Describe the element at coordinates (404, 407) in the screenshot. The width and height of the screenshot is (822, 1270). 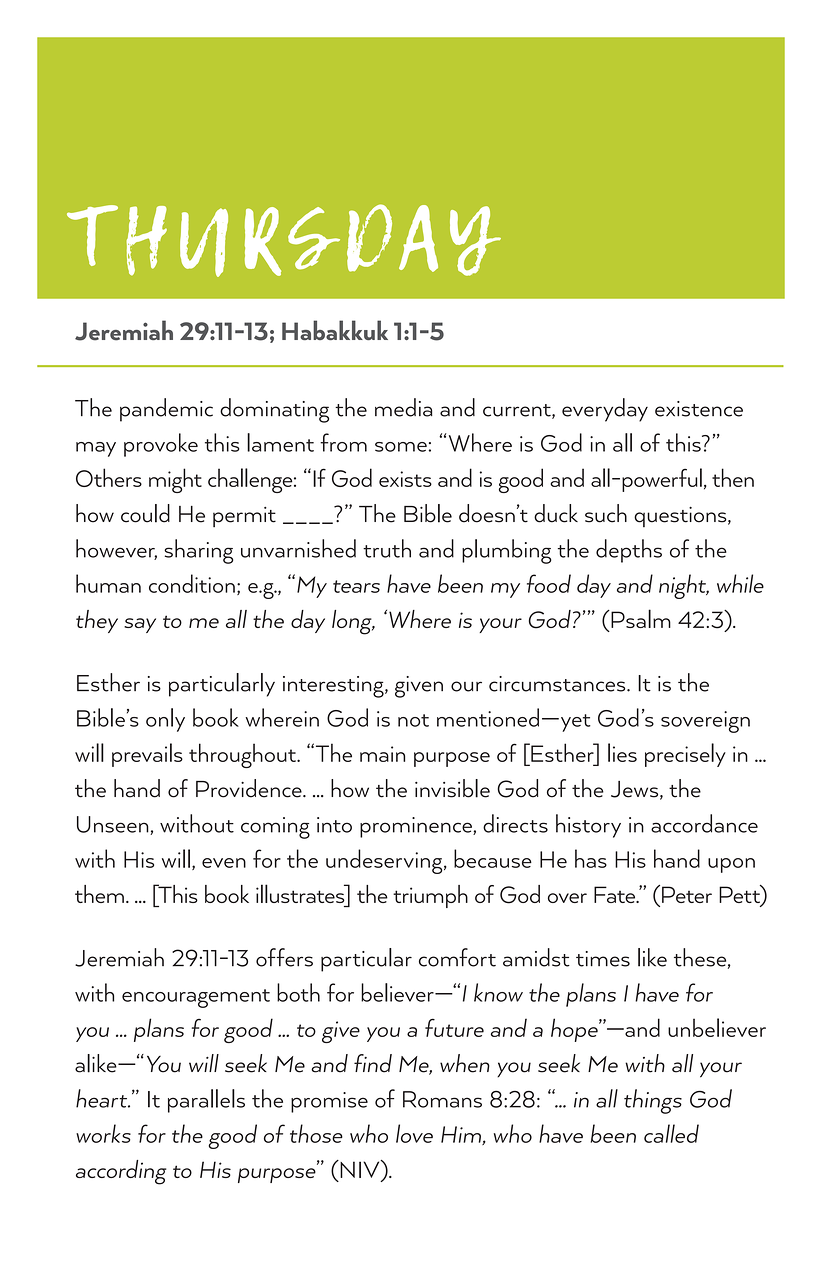
I see `media` at that location.
